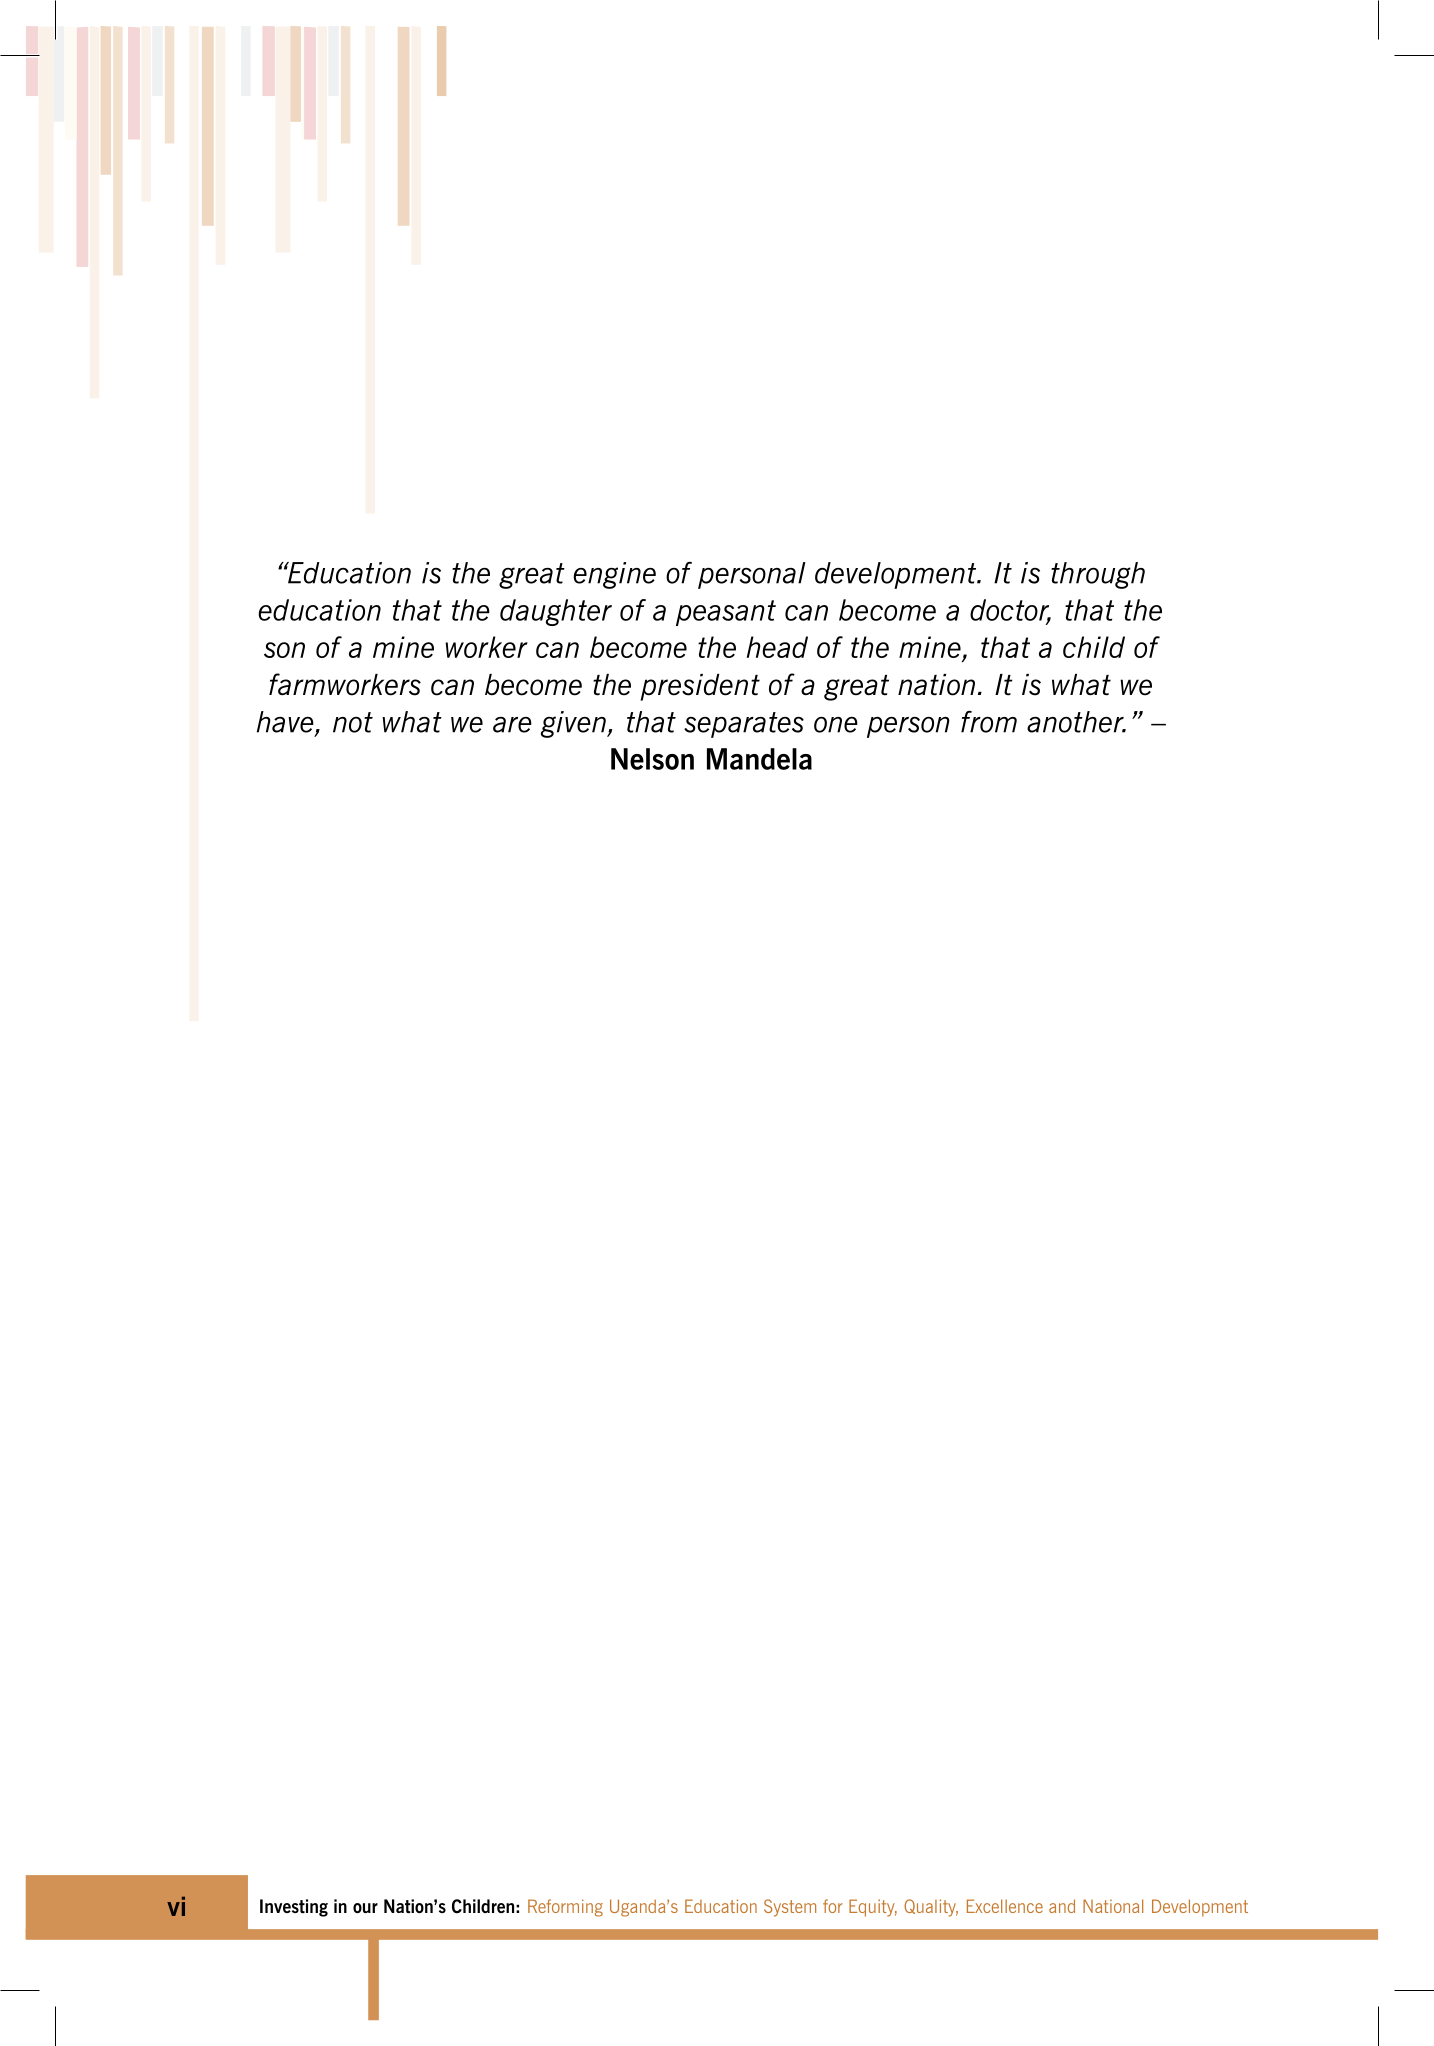 The image size is (1434, 2046). I want to click on Nelson, so click(652, 759).
